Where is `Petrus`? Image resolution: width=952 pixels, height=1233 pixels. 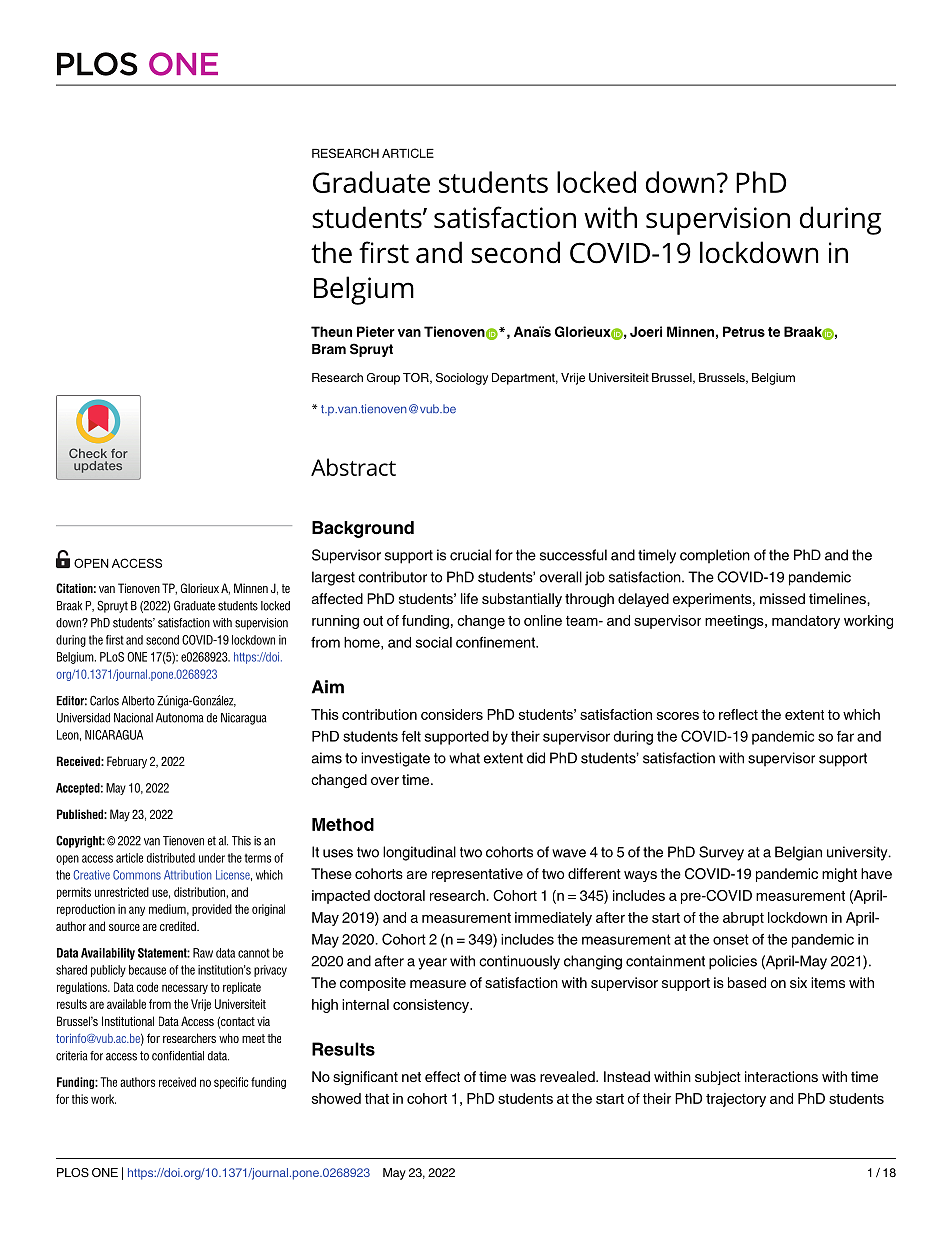
Petrus is located at coordinates (744, 331).
